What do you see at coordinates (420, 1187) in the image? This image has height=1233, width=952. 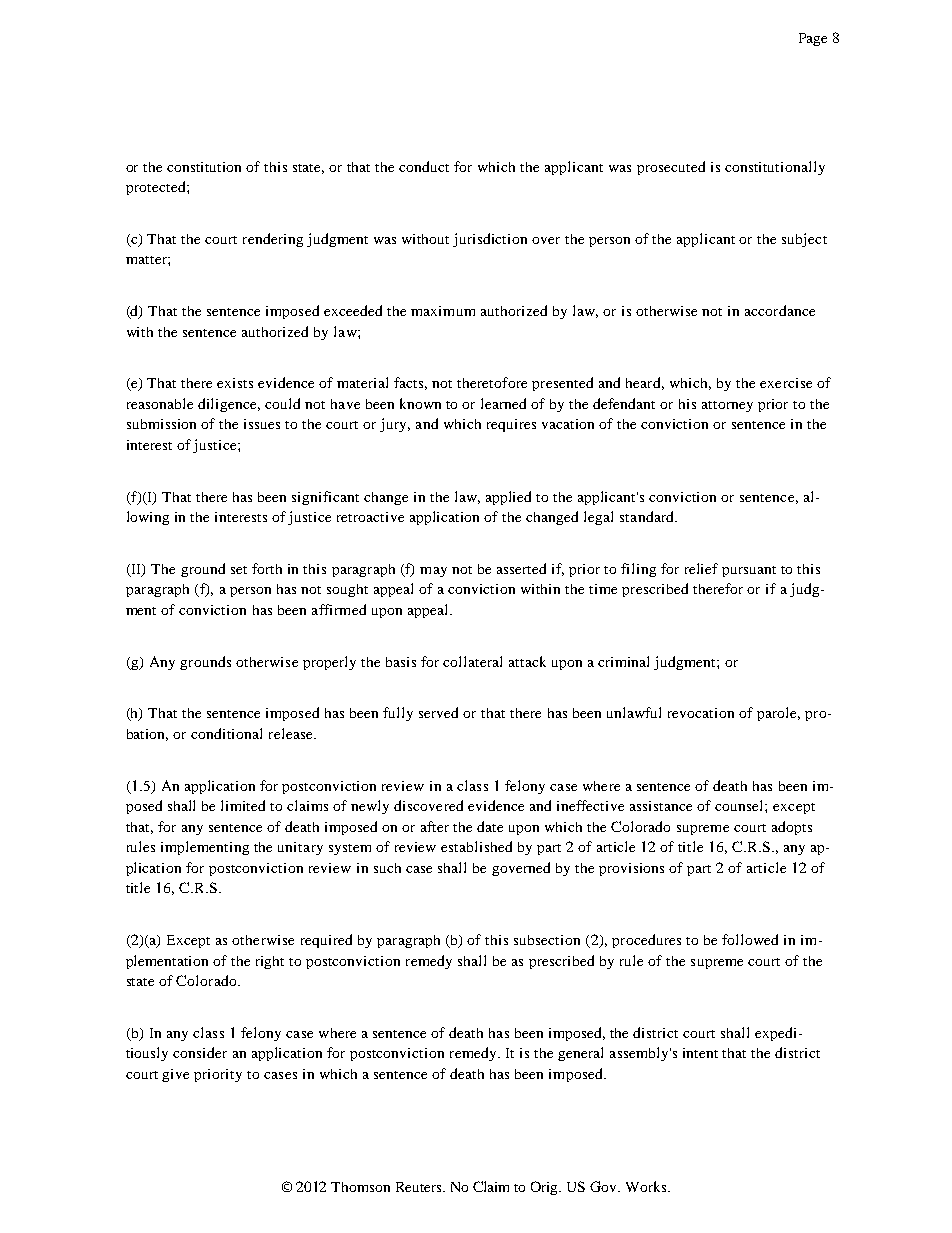 I see `Reuters` at bounding box center [420, 1187].
